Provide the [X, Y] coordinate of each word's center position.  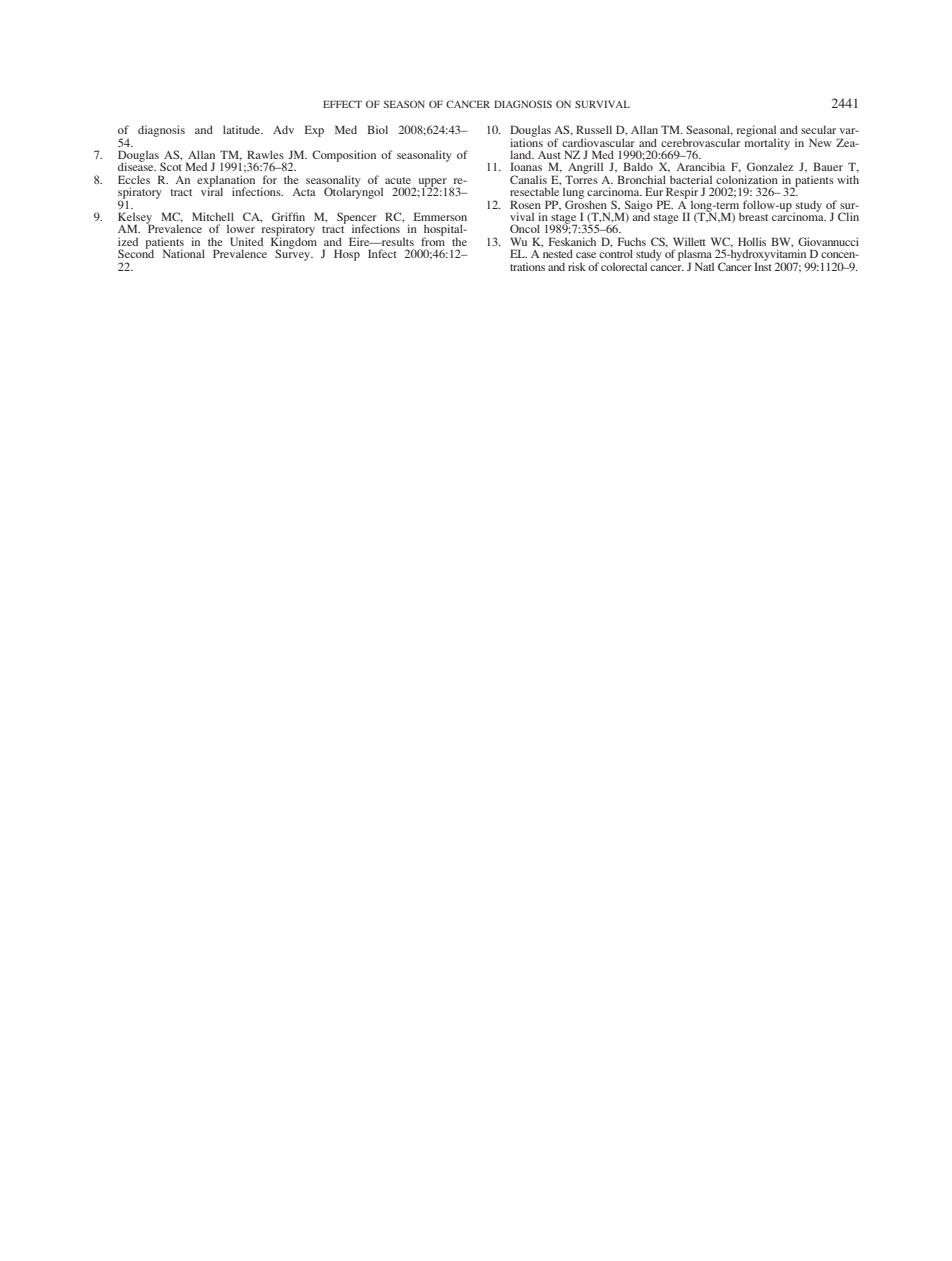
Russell [594, 129]
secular [818, 129]
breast [753, 216]
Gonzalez [770, 166]
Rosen [525, 204]
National [184, 253]
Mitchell [213, 216]
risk [577, 266]
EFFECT [342, 104]
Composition [344, 156]
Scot [171, 166]
